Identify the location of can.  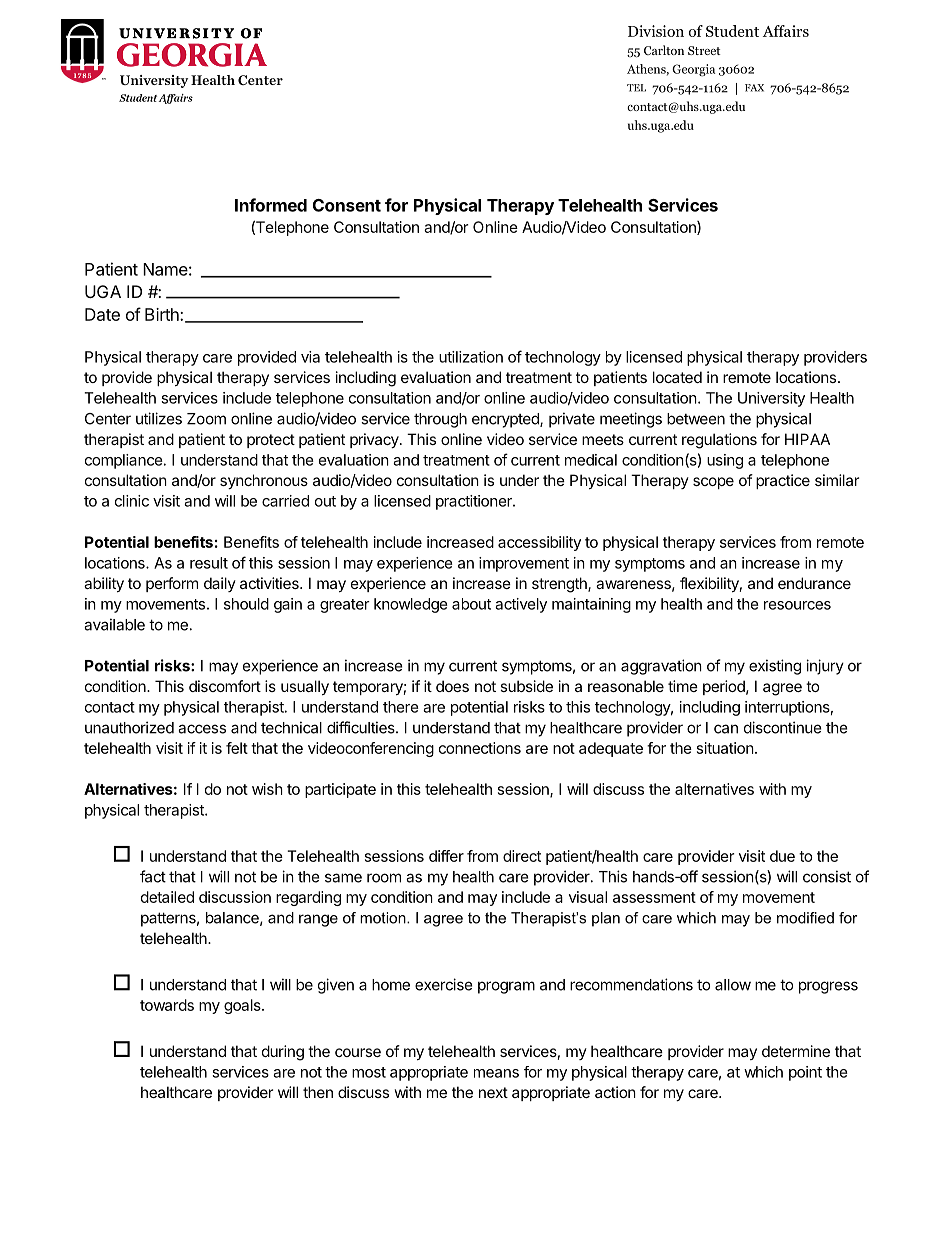
(726, 729).
